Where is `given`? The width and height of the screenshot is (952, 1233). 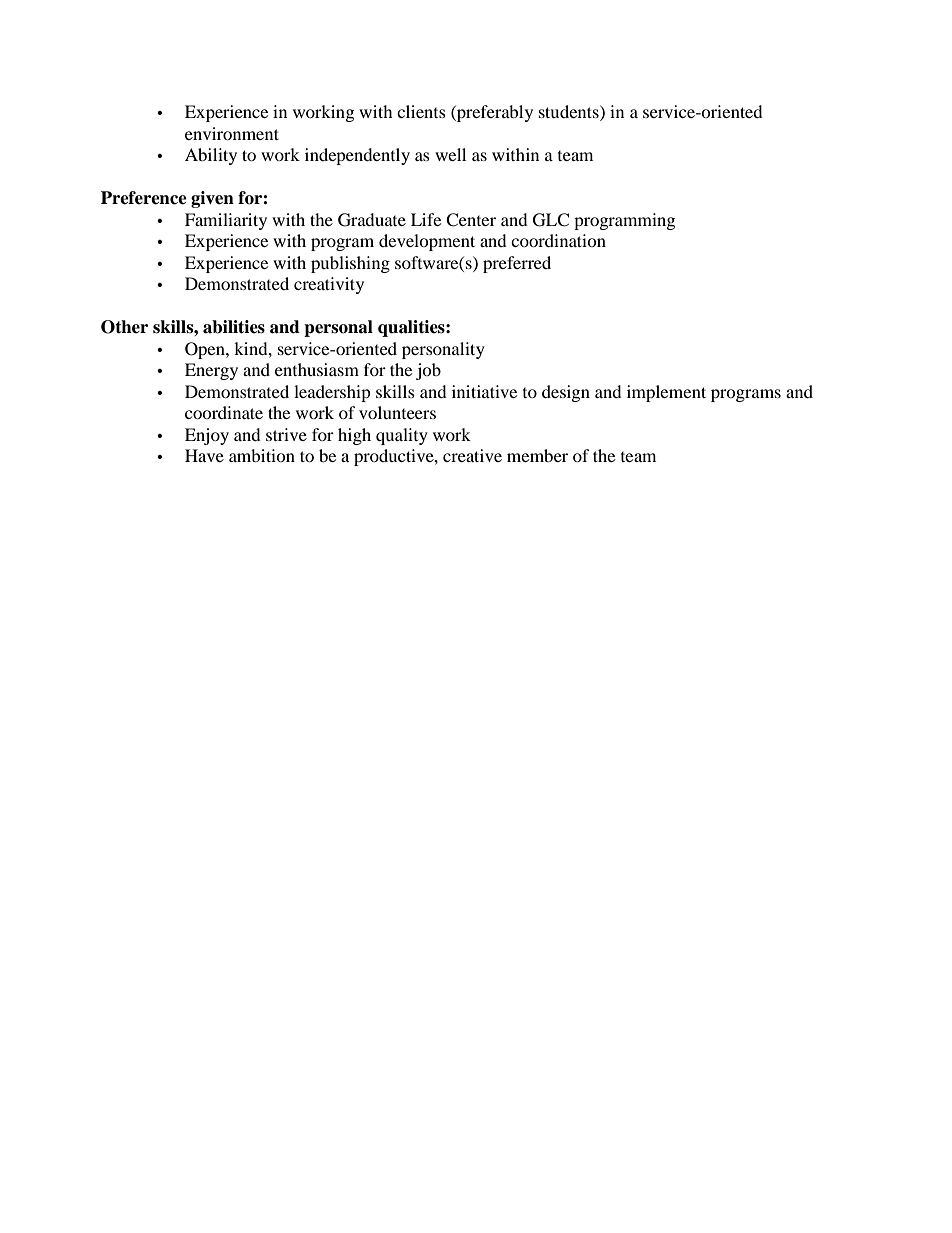 given is located at coordinates (212, 199).
